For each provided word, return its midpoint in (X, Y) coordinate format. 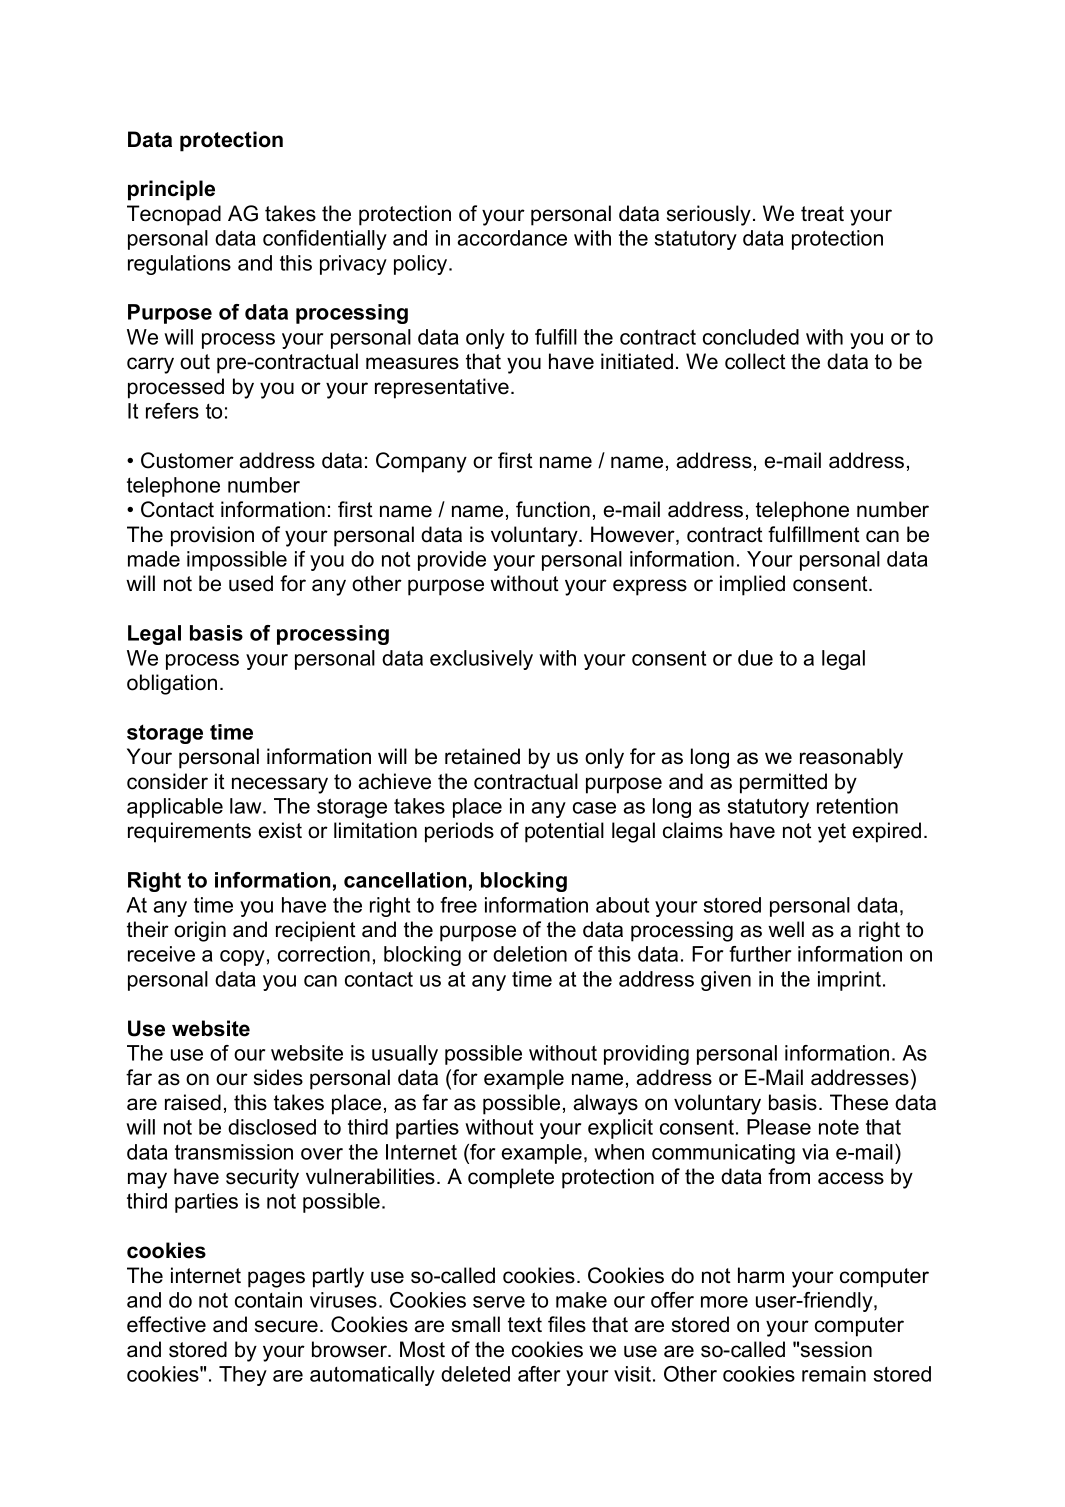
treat (822, 214)
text (525, 1325)
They (243, 1376)
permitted (783, 783)
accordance (512, 238)
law (247, 806)
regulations (179, 265)
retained (482, 756)
